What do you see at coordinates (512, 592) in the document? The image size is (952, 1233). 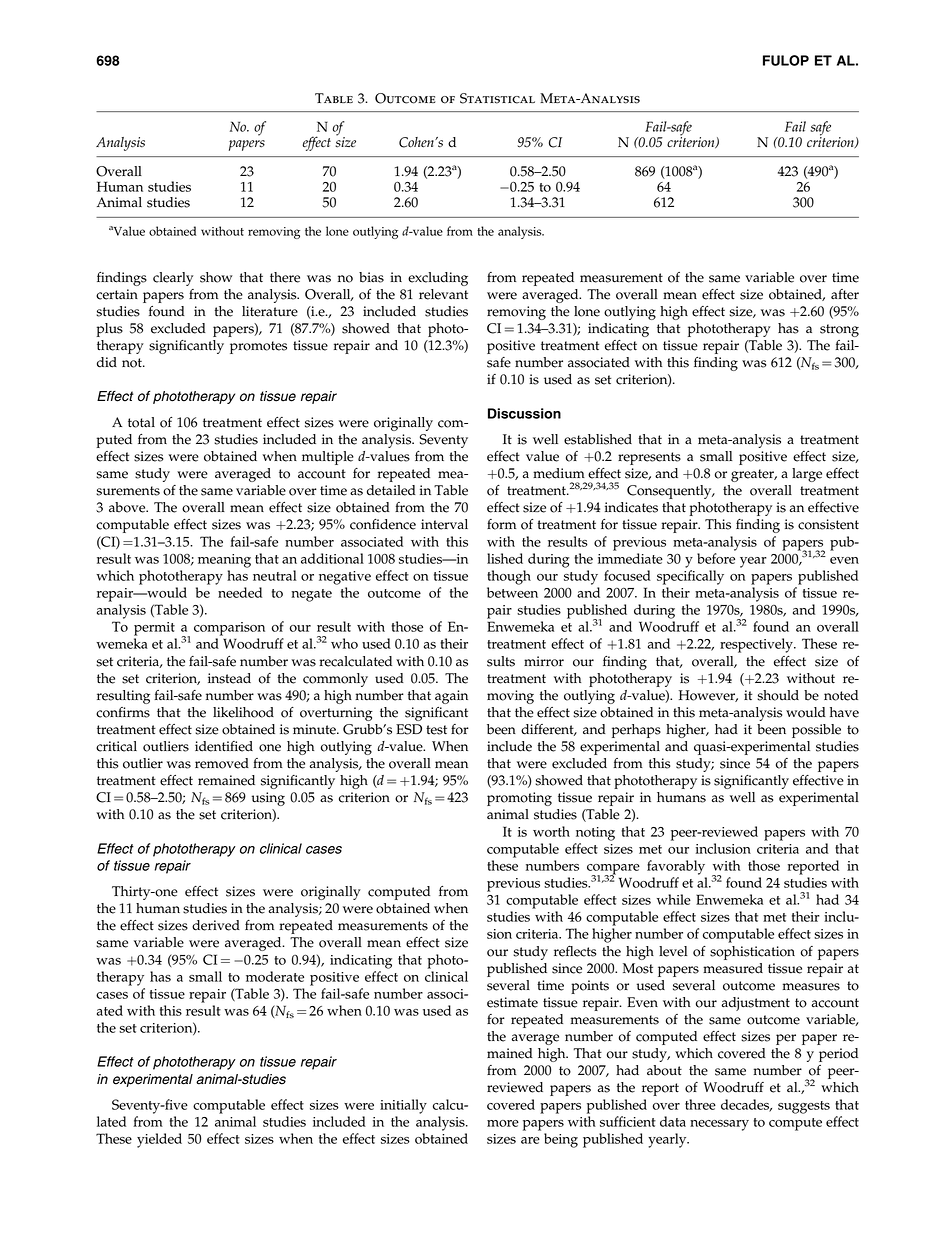 I see `between` at bounding box center [512, 592].
